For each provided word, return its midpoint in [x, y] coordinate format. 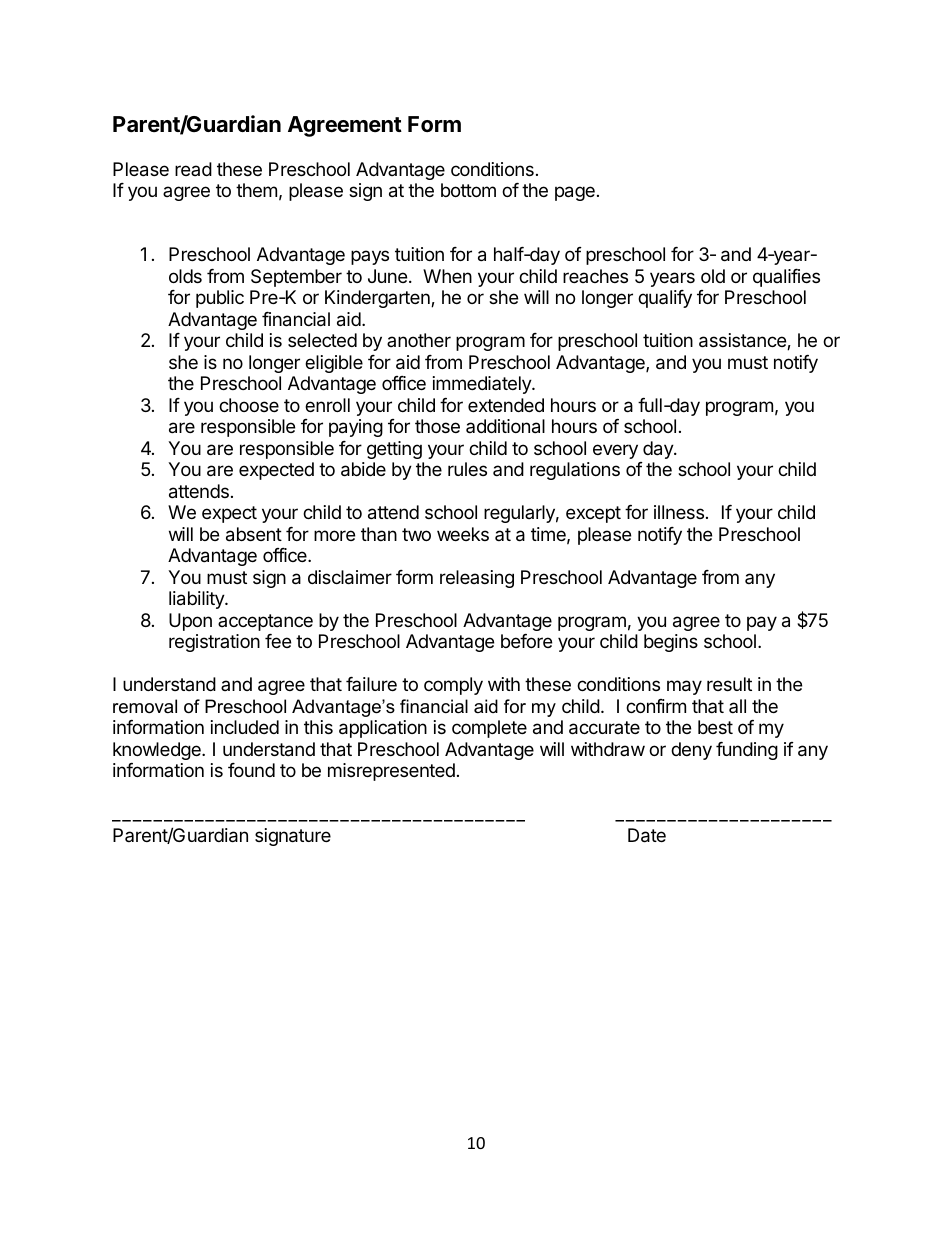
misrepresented [391, 772]
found [251, 770]
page [575, 193]
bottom [468, 190]
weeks [463, 534]
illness [679, 512]
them [256, 190]
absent [254, 534]
